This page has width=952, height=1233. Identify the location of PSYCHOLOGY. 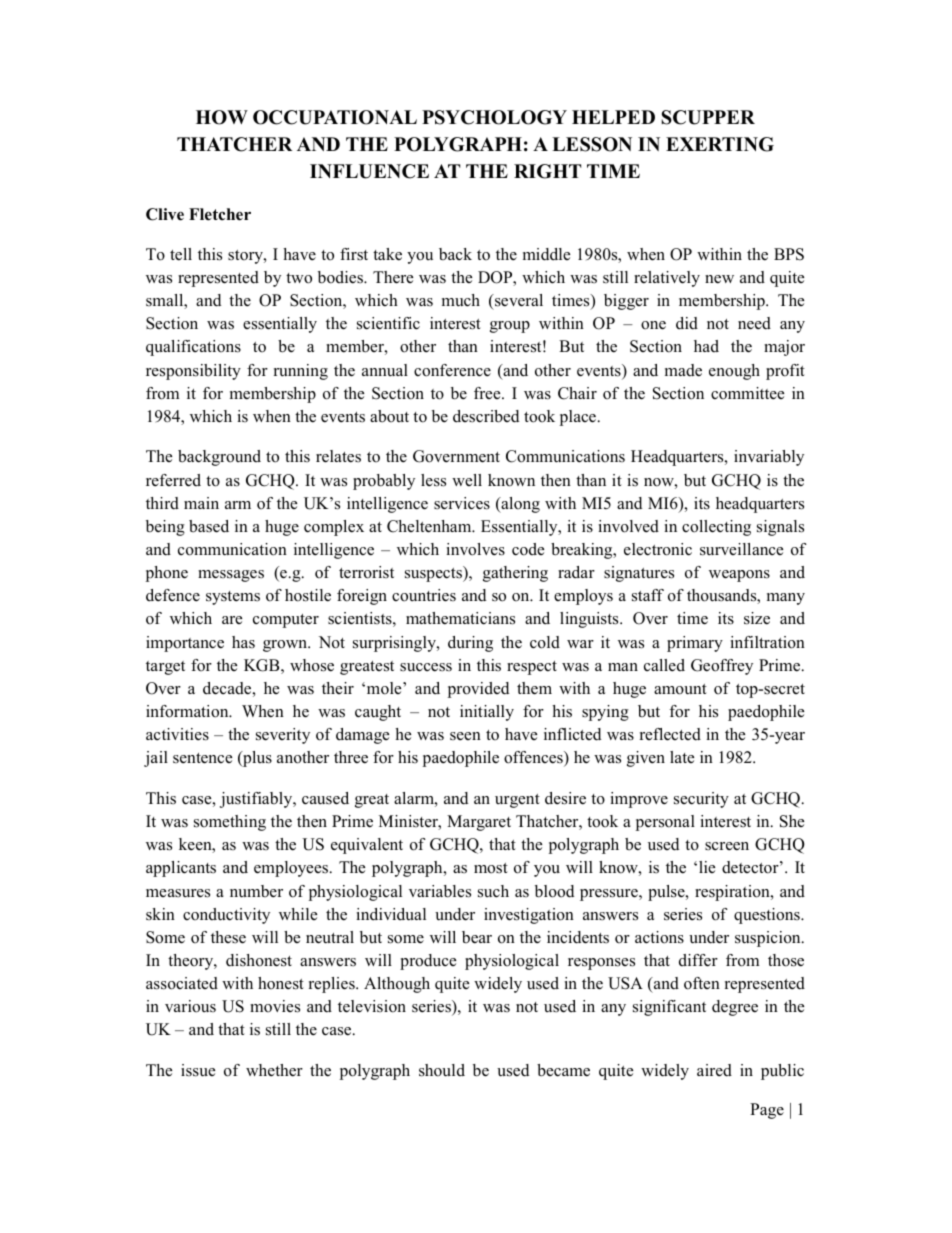
(494, 117).
